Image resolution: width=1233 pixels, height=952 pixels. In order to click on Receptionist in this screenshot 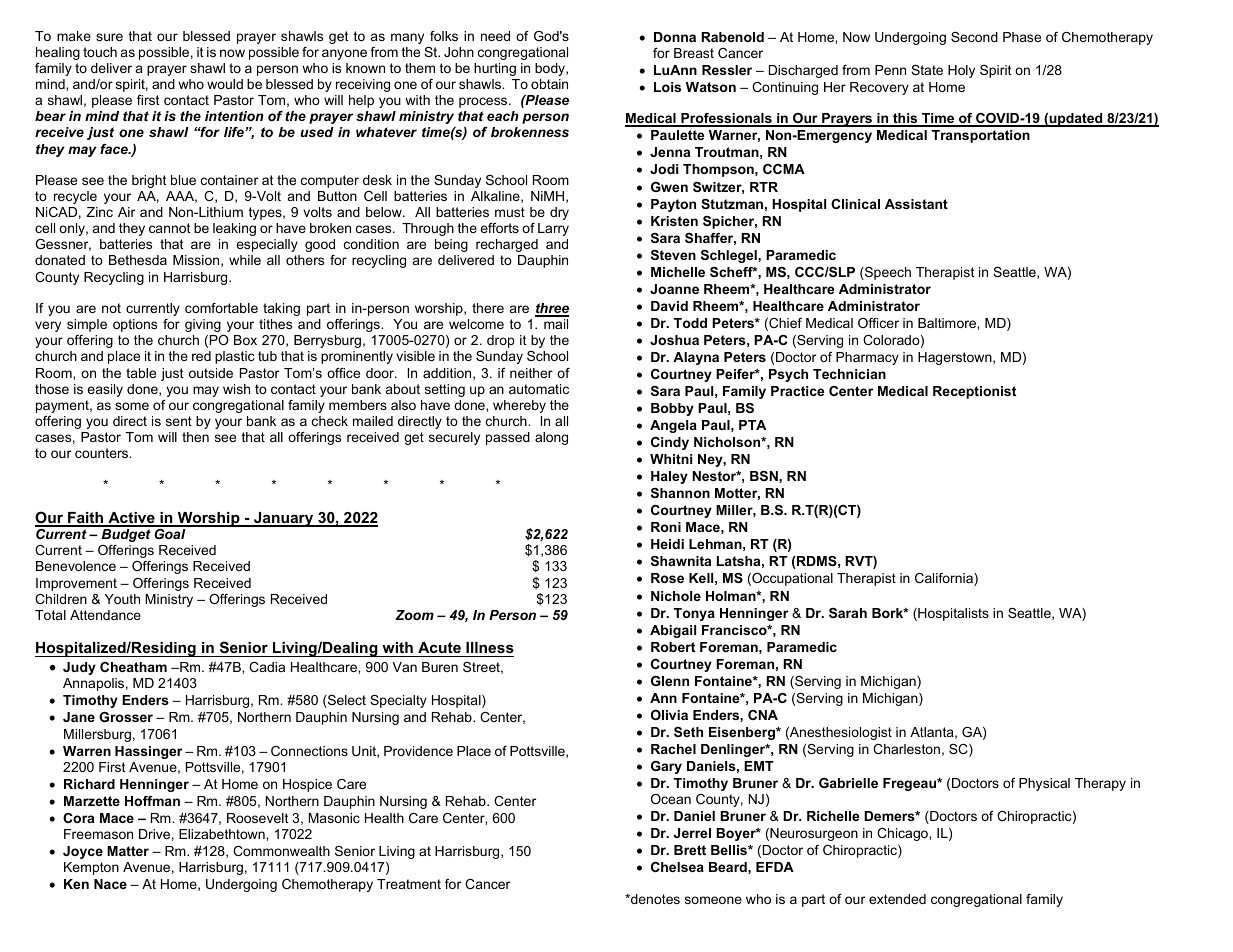, I will do `click(974, 392)`.
